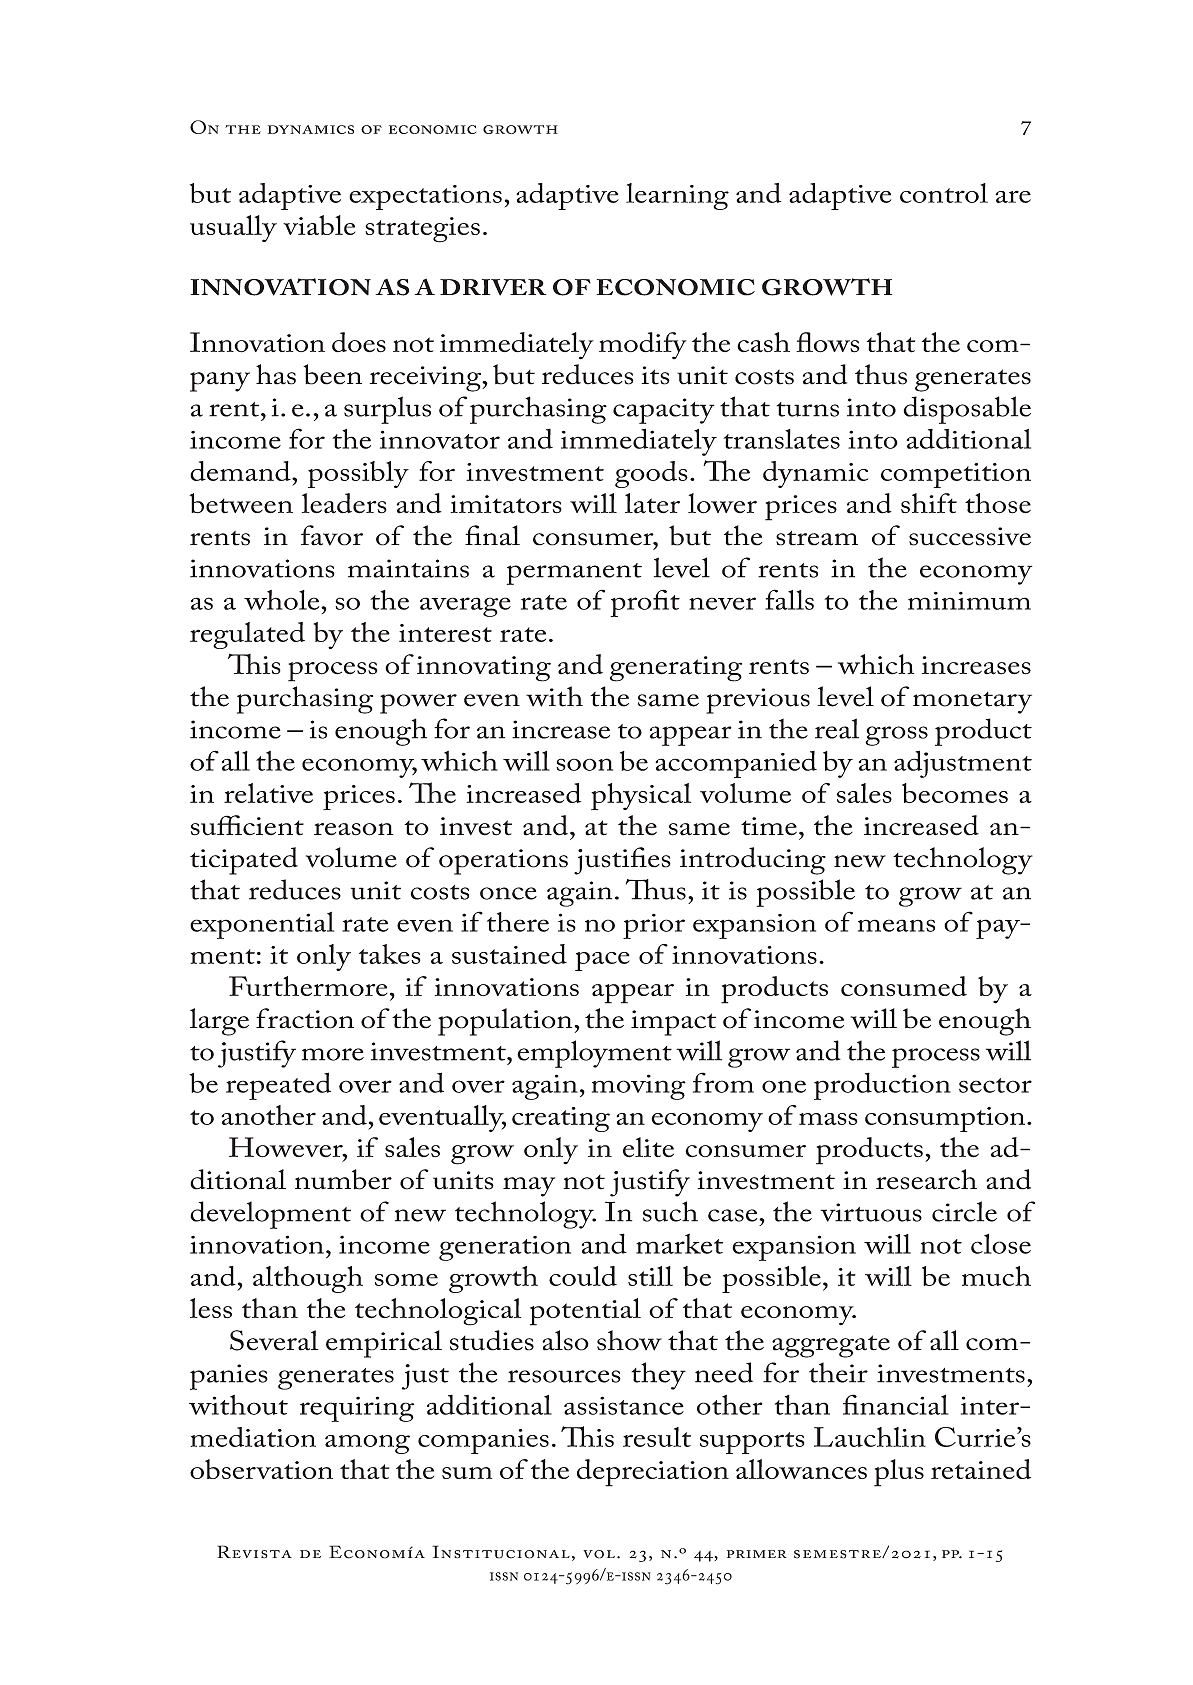 This screenshot has height=1685, width=1193. What do you see at coordinates (583, 1276) in the screenshot?
I see `could` at bounding box center [583, 1276].
